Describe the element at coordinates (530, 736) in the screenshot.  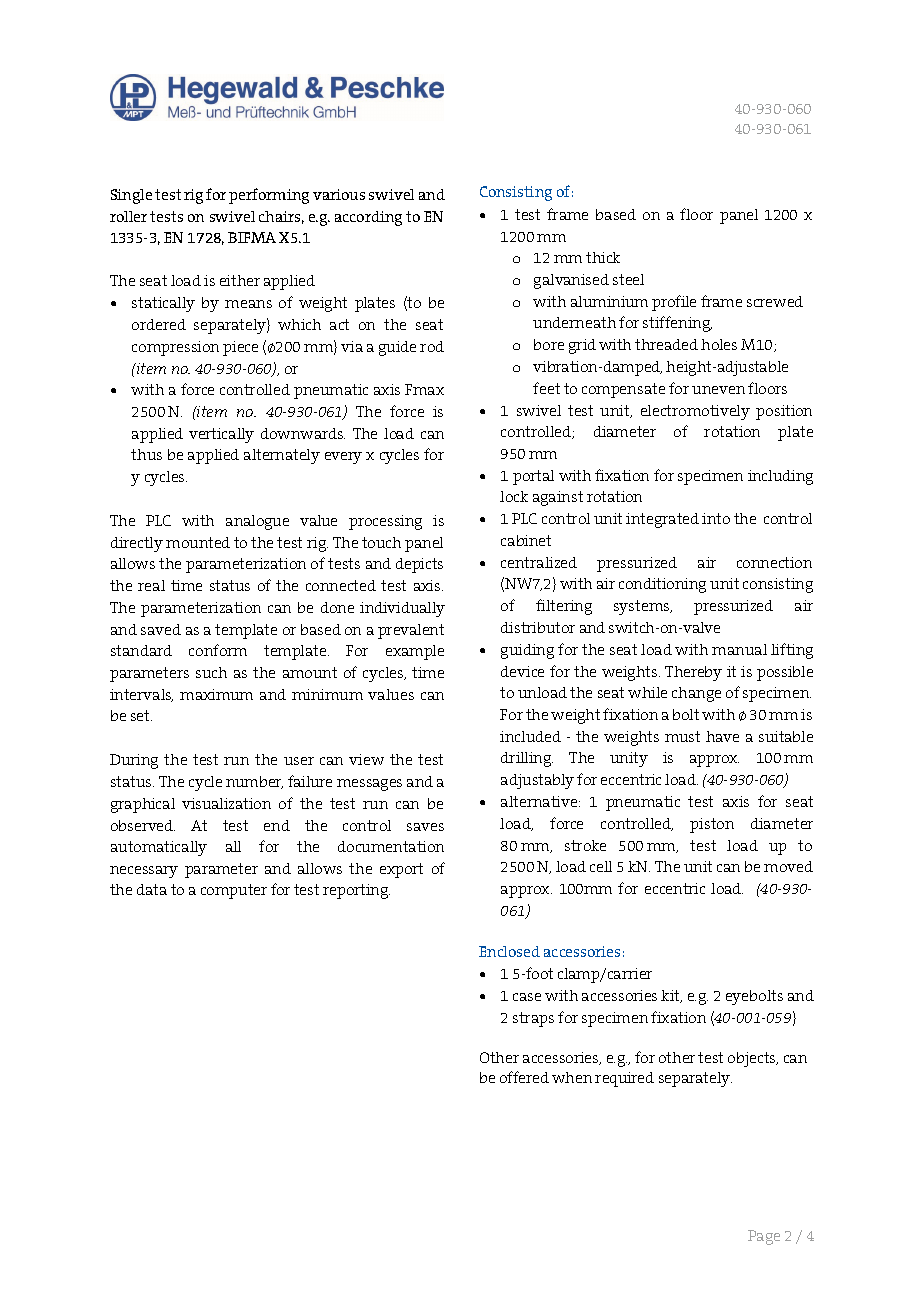
I see `included` at that location.
